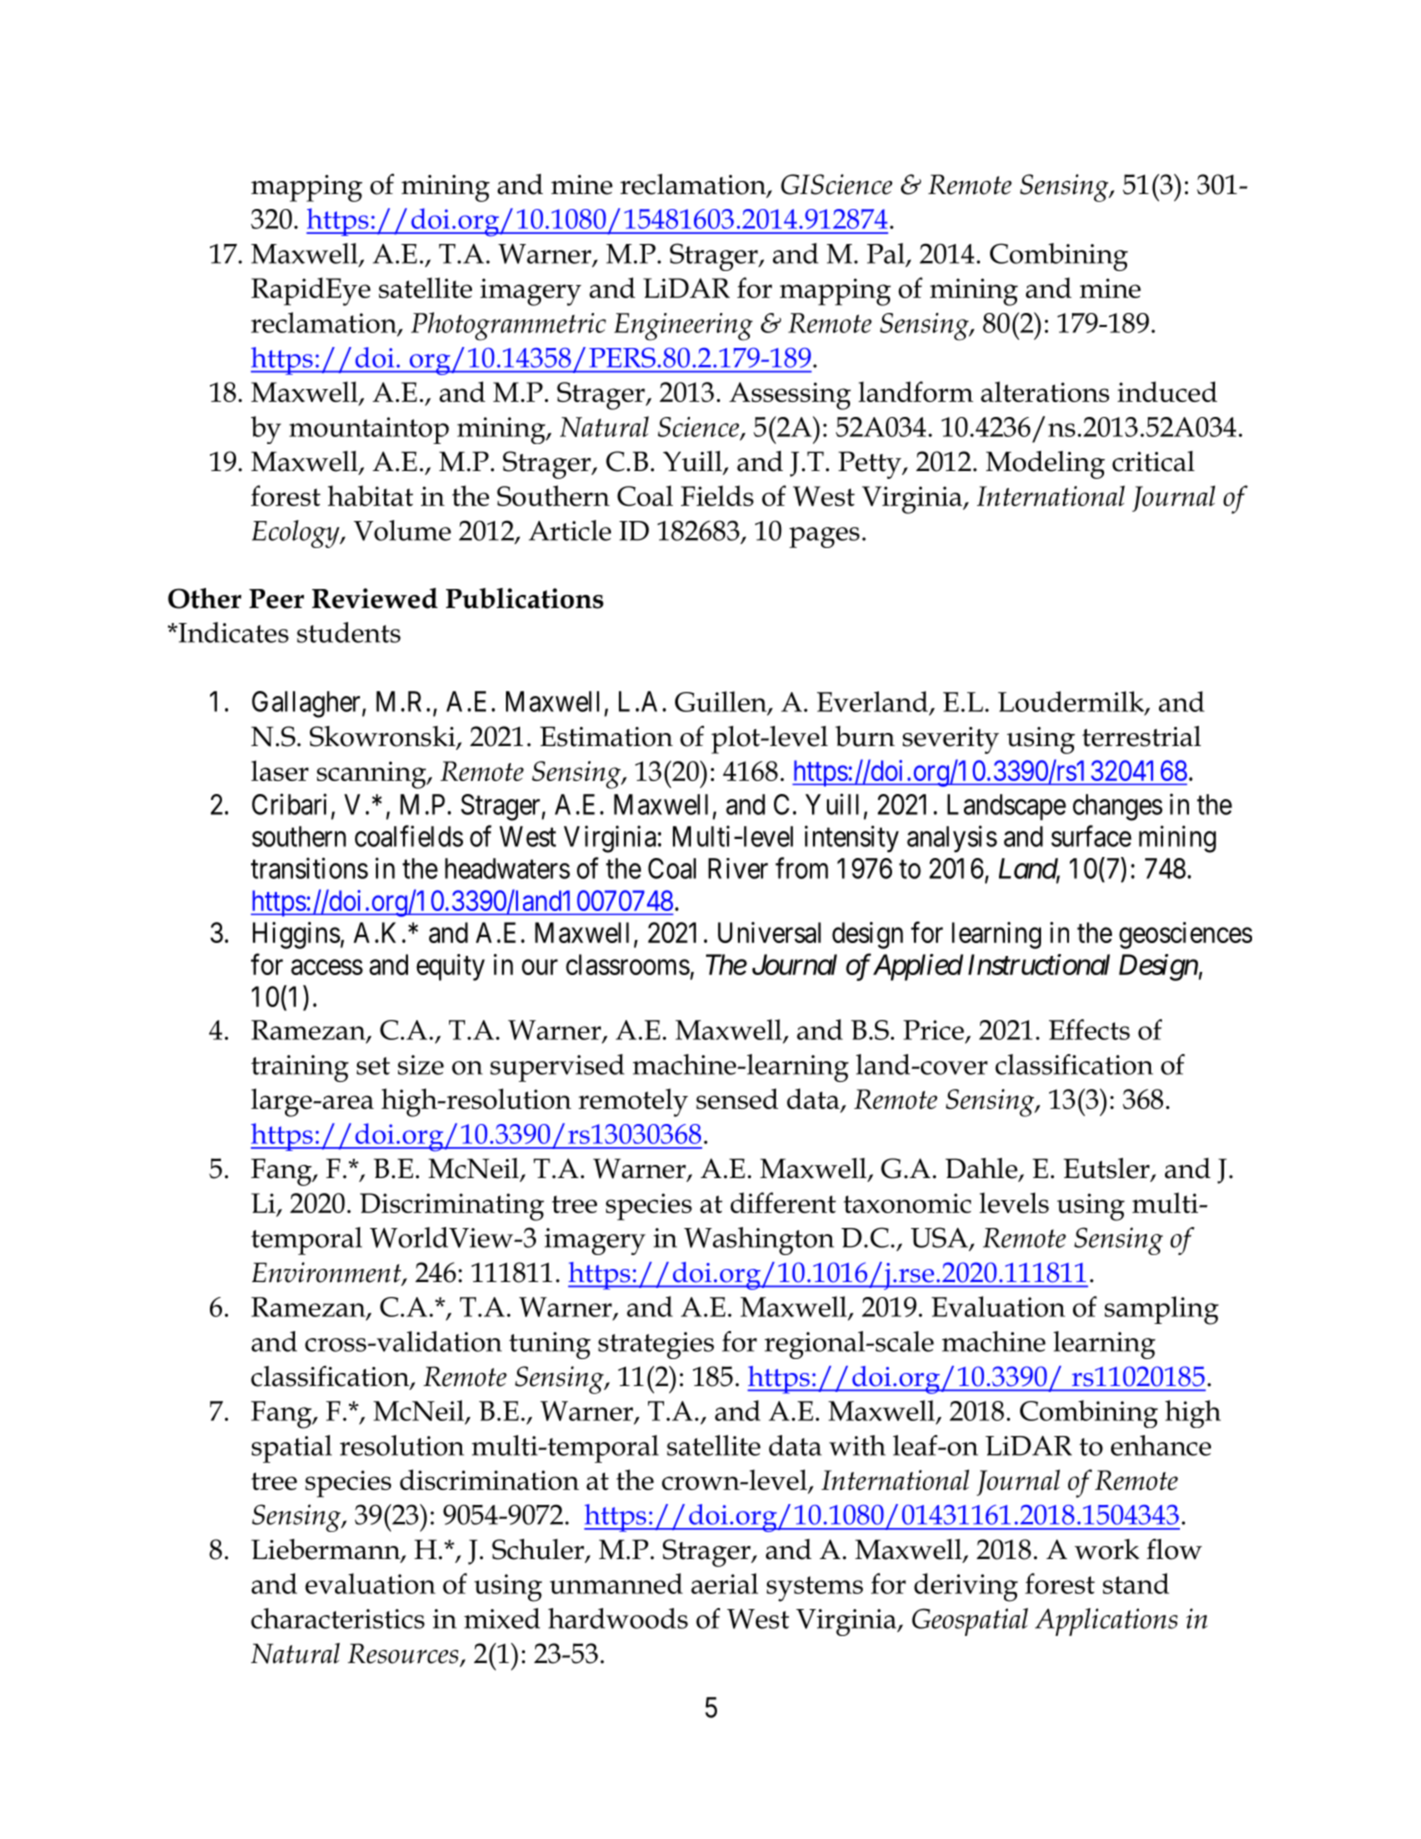 The height and width of the screenshot is (1839, 1421). I want to click on classrooms, so click(628, 964).
